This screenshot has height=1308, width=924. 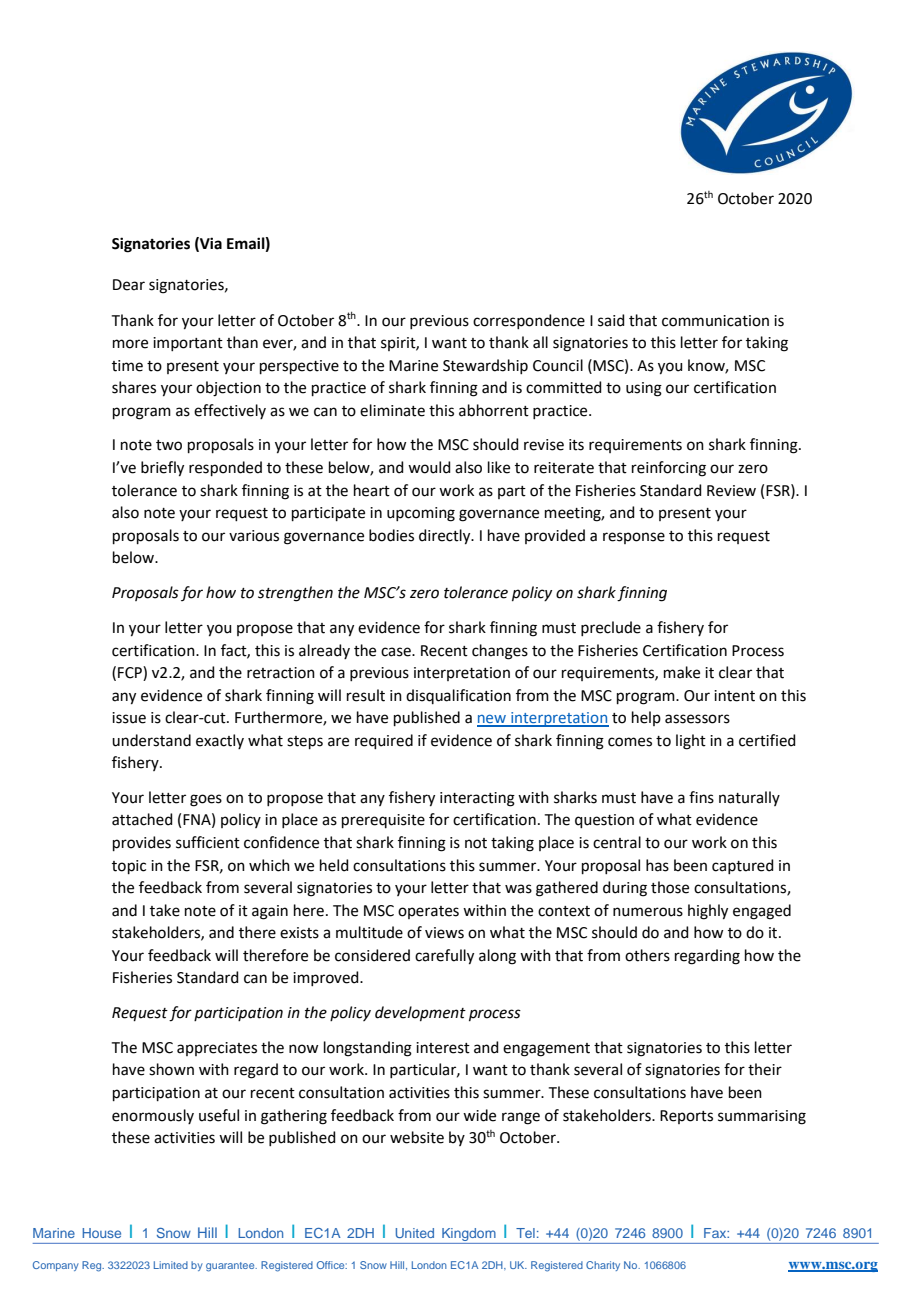 I want to click on operates, so click(x=428, y=912).
